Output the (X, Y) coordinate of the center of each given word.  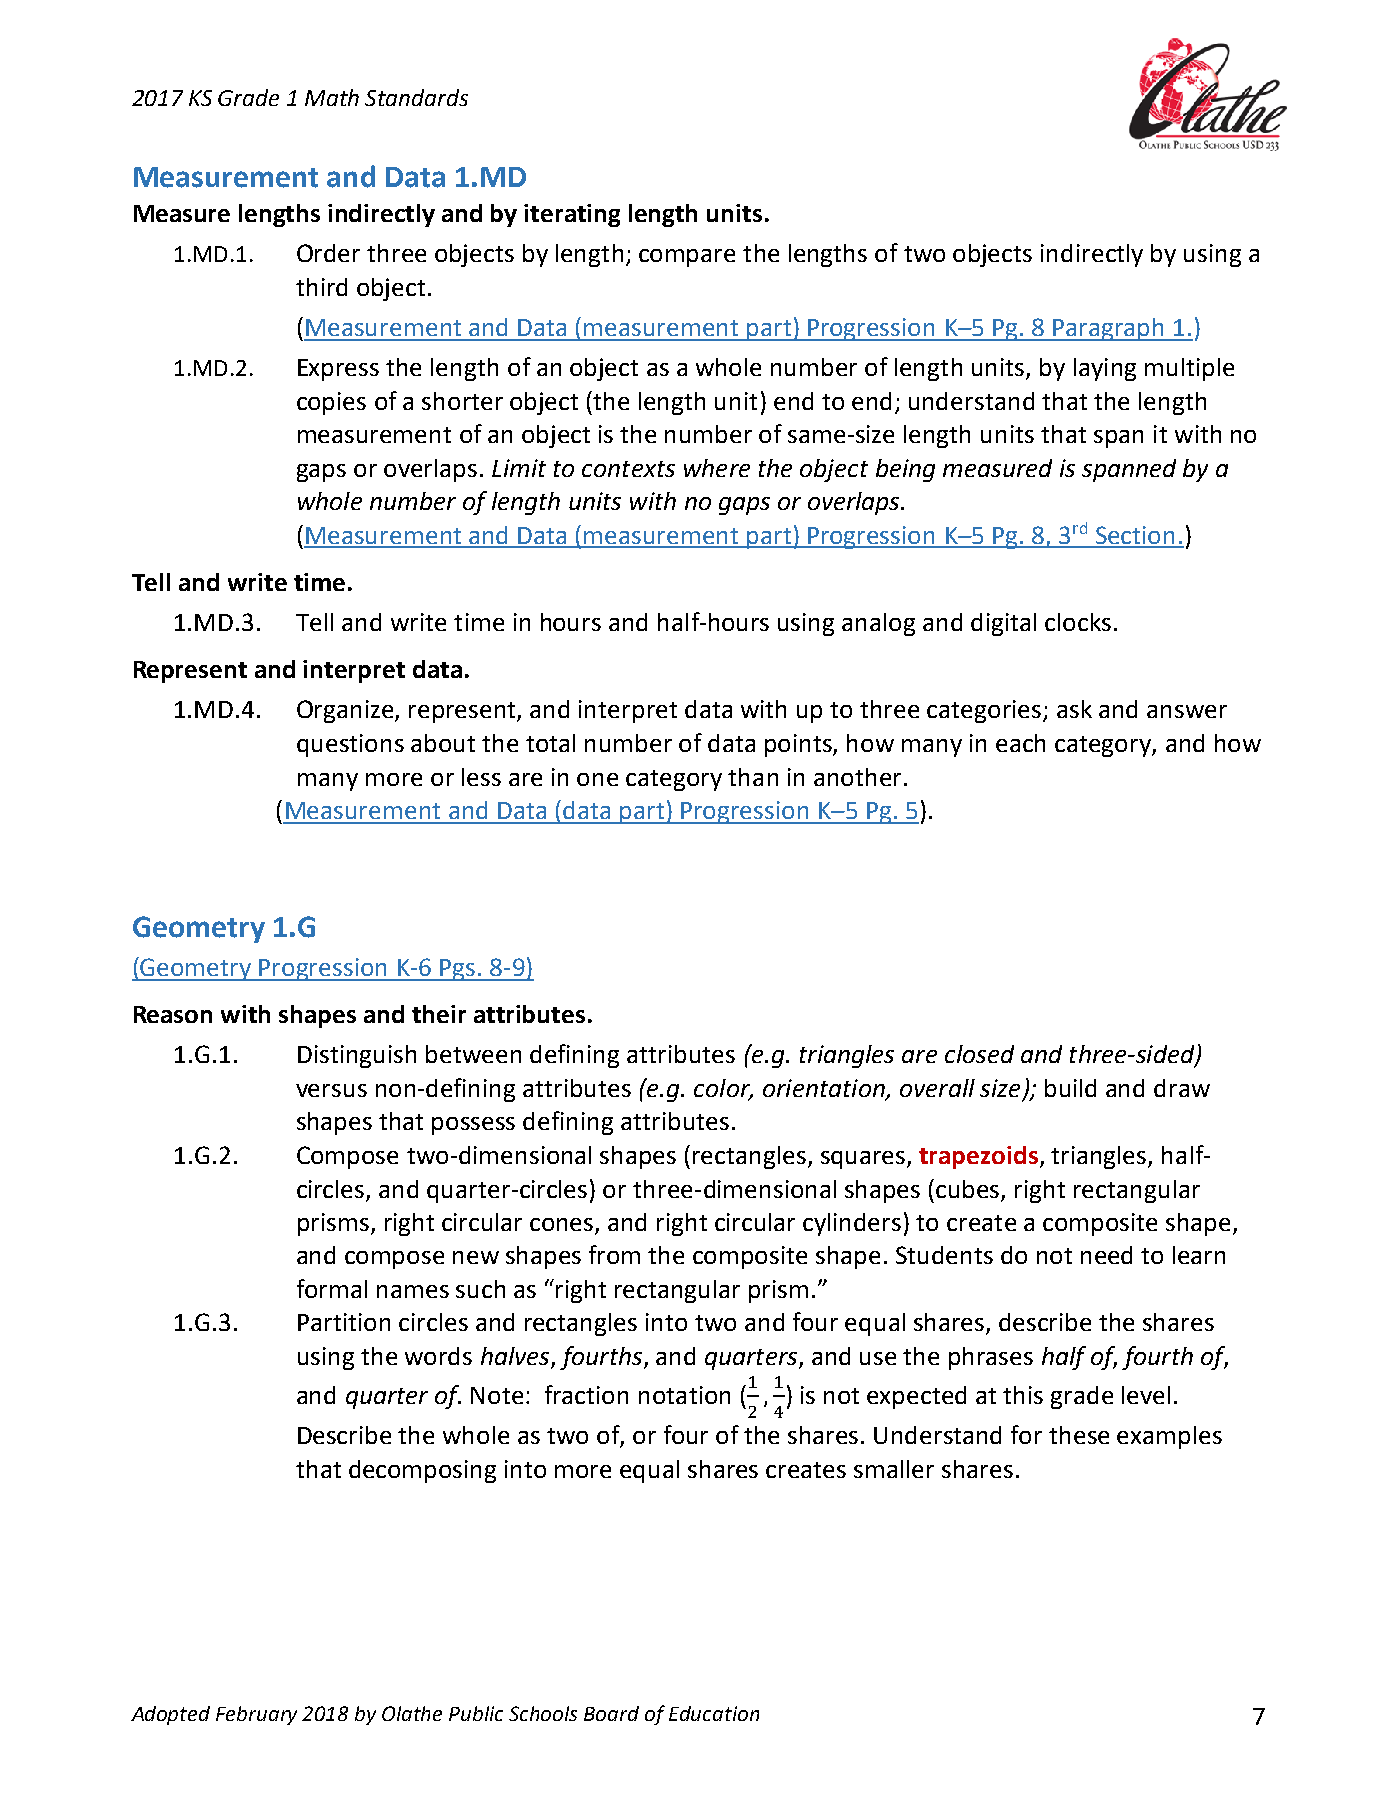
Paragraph (1108, 329)
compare (687, 258)
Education (714, 1713)
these (1079, 1435)
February (256, 1715)
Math (332, 97)
